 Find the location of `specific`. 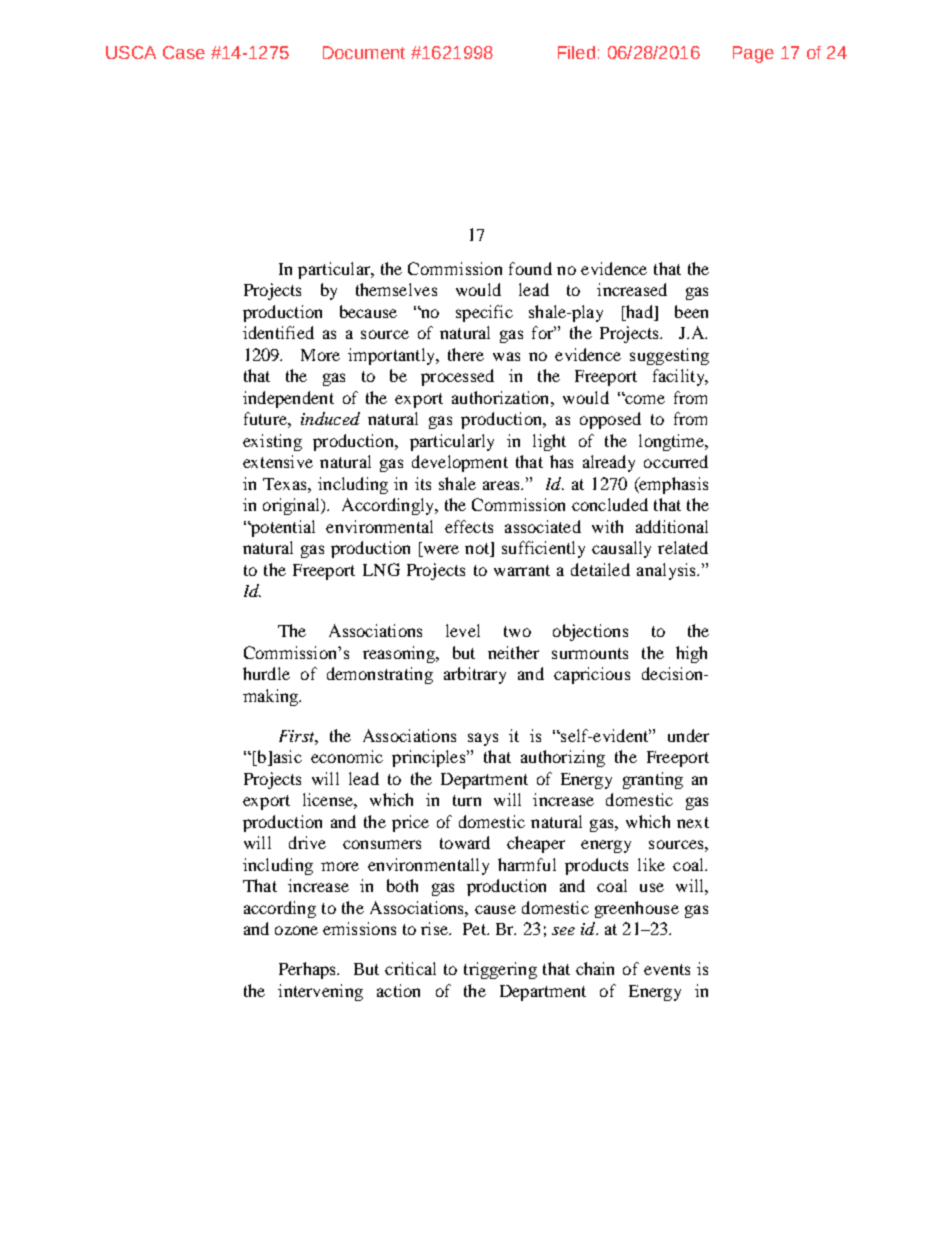

specific is located at coordinates (484, 313).
